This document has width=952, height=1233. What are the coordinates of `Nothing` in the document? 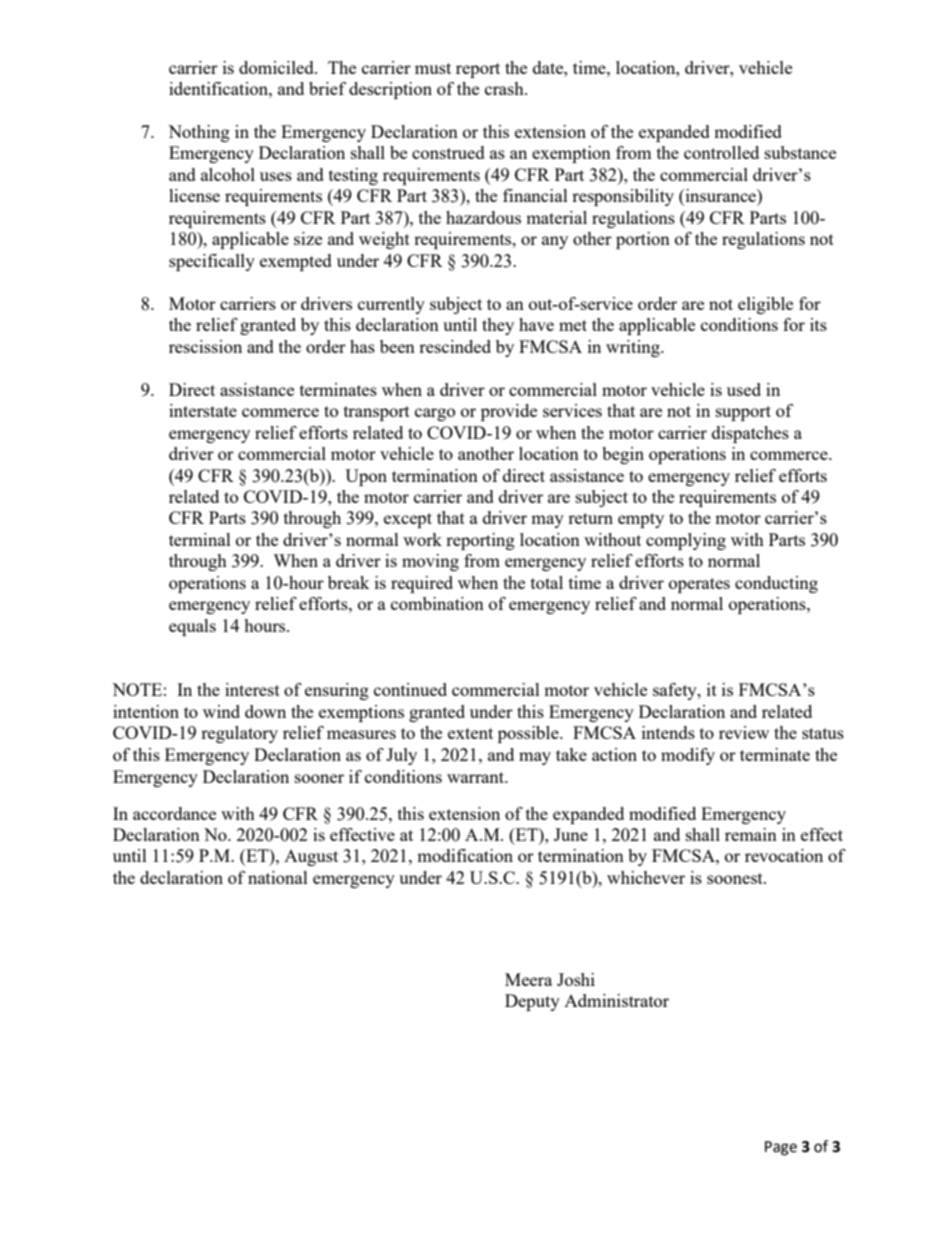 It's located at (199, 133).
